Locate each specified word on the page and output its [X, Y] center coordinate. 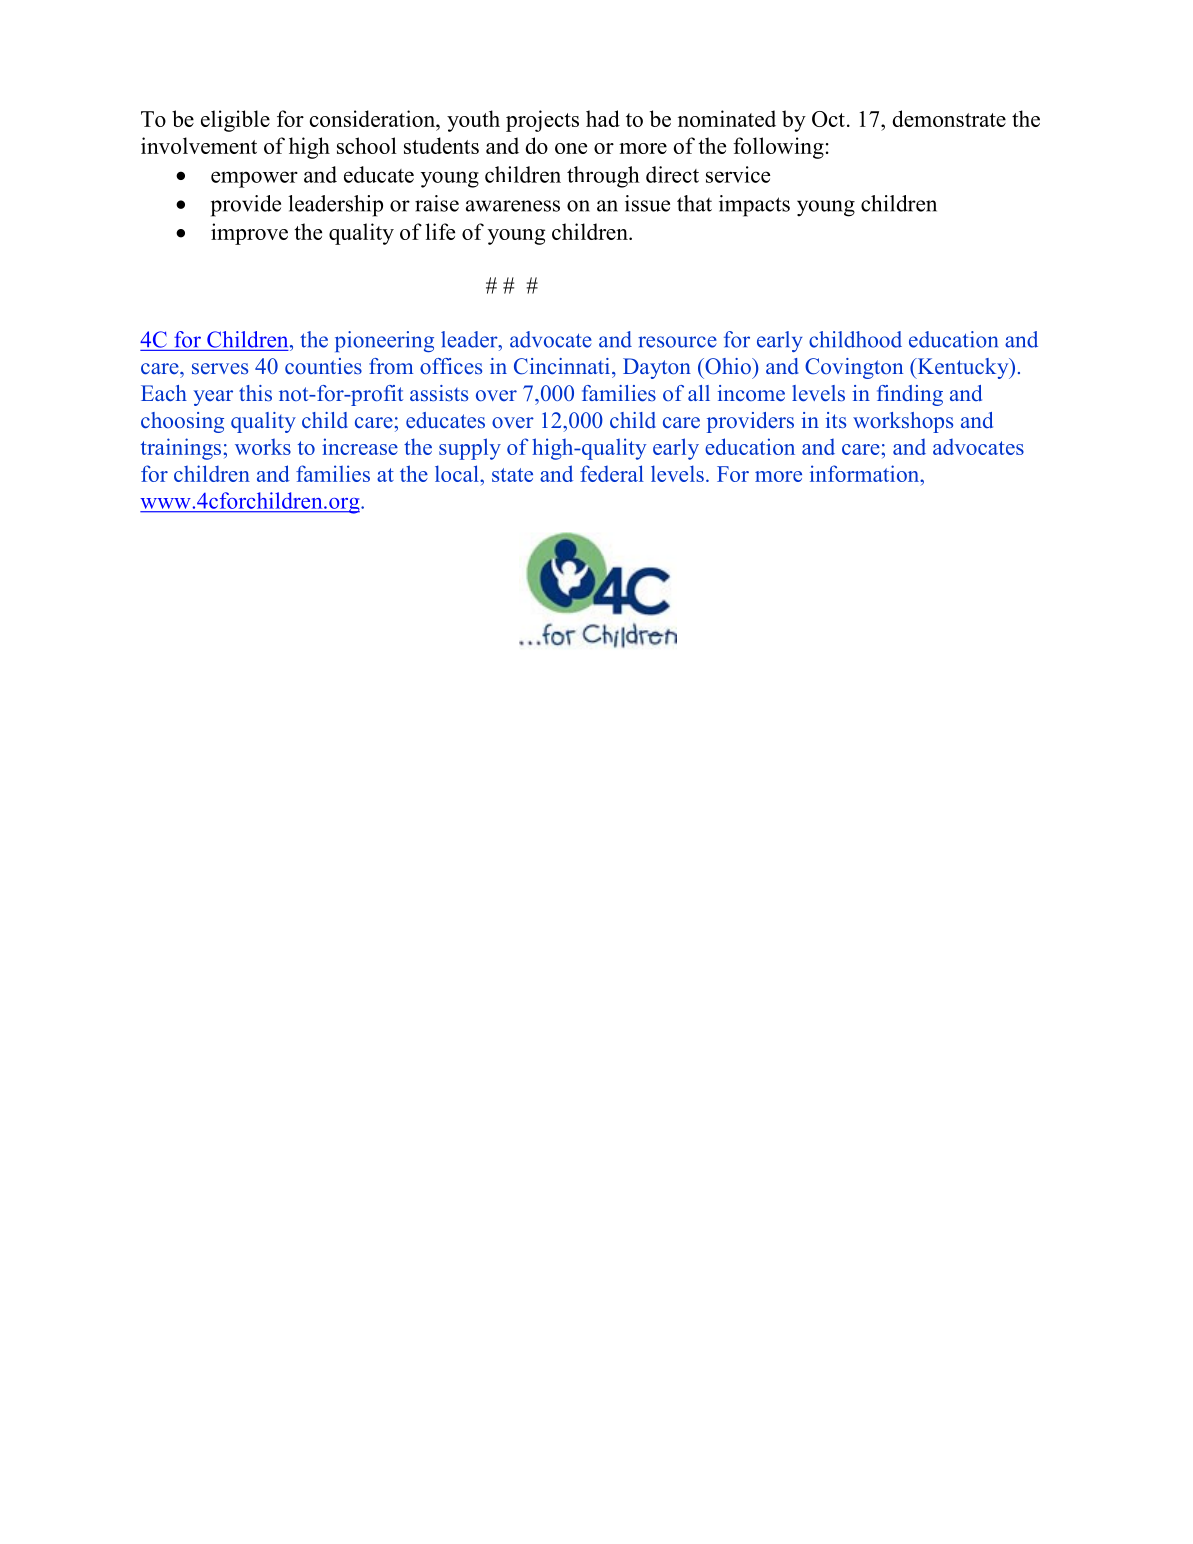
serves [220, 369]
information [866, 473]
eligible [235, 121]
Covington [854, 368]
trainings [181, 449]
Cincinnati [562, 366]
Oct [828, 119]
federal [612, 473]
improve [249, 234]
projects [542, 121]
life [440, 231]
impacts [754, 206]
